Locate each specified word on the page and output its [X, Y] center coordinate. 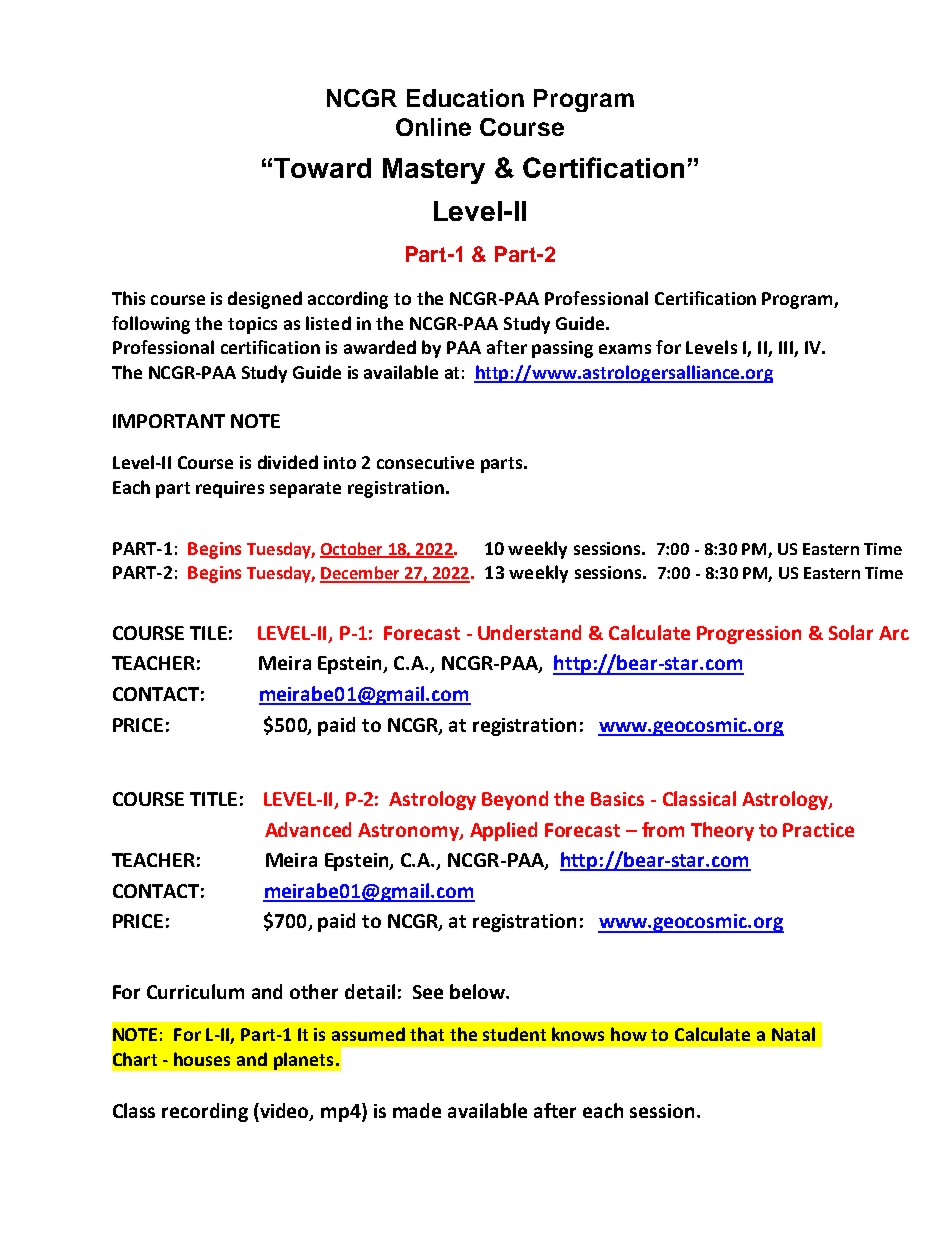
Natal [793, 1034]
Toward [322, 168]
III [787, 349]
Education [465, 98]
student [514, 1034]
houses [202, 1059]
